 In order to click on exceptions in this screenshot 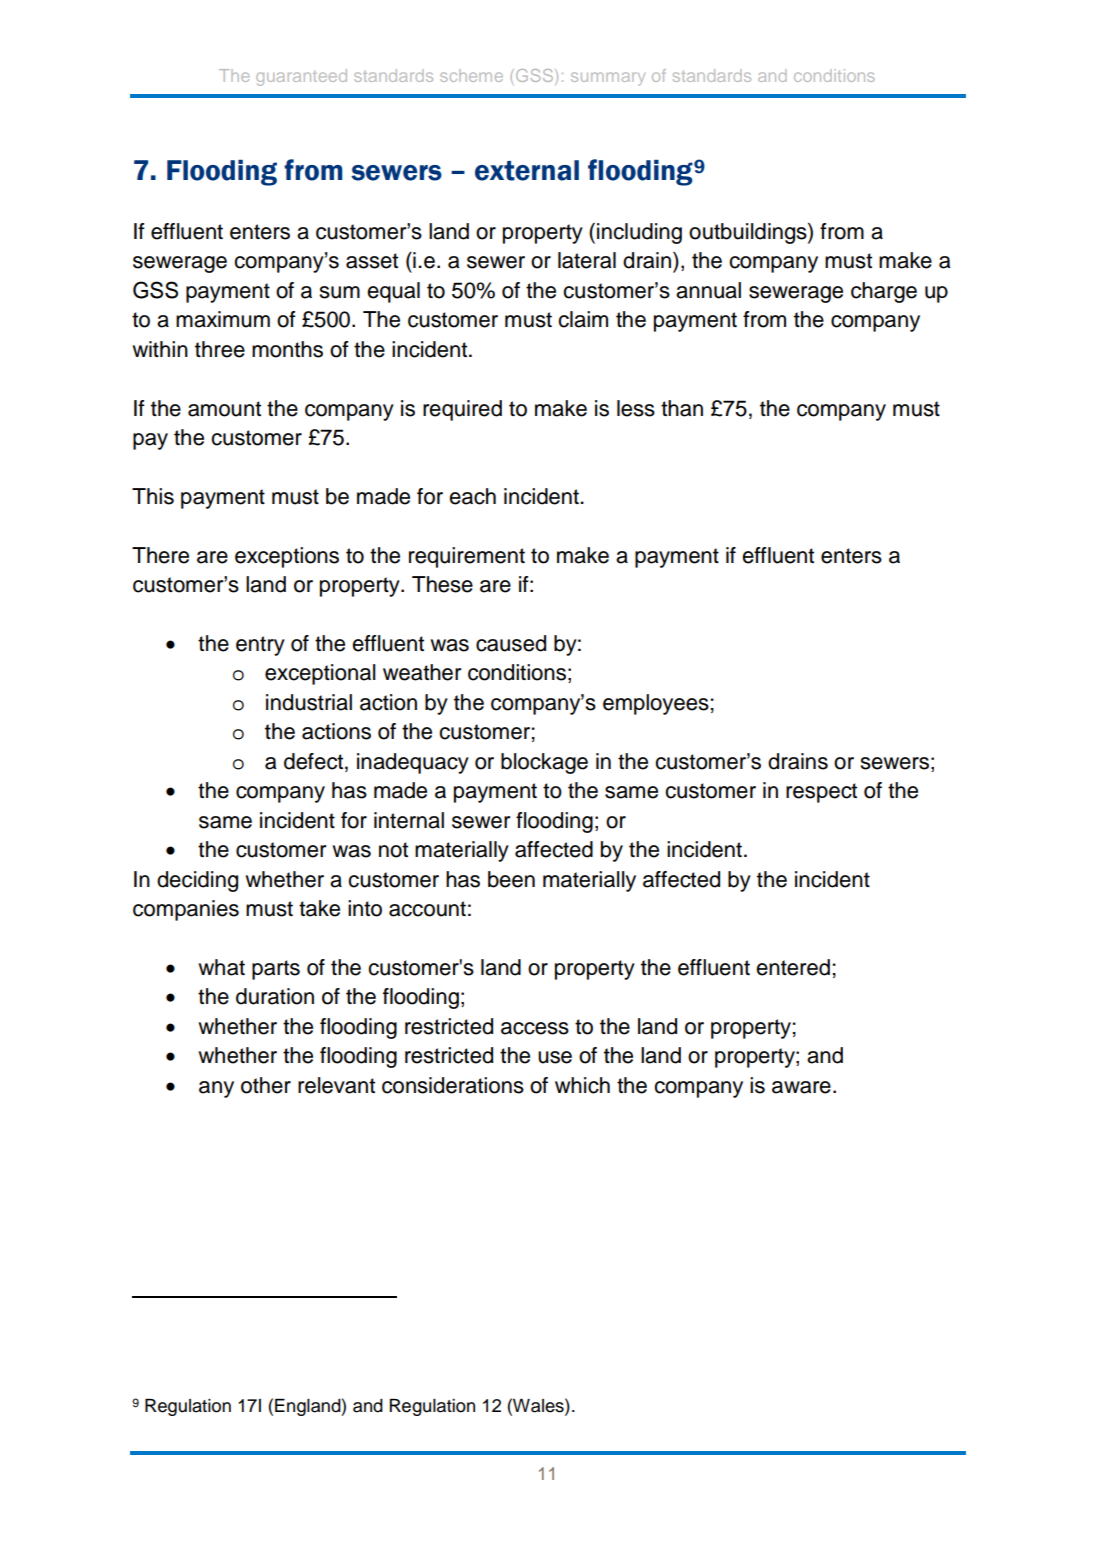, I will do `click(287, 557)`.
